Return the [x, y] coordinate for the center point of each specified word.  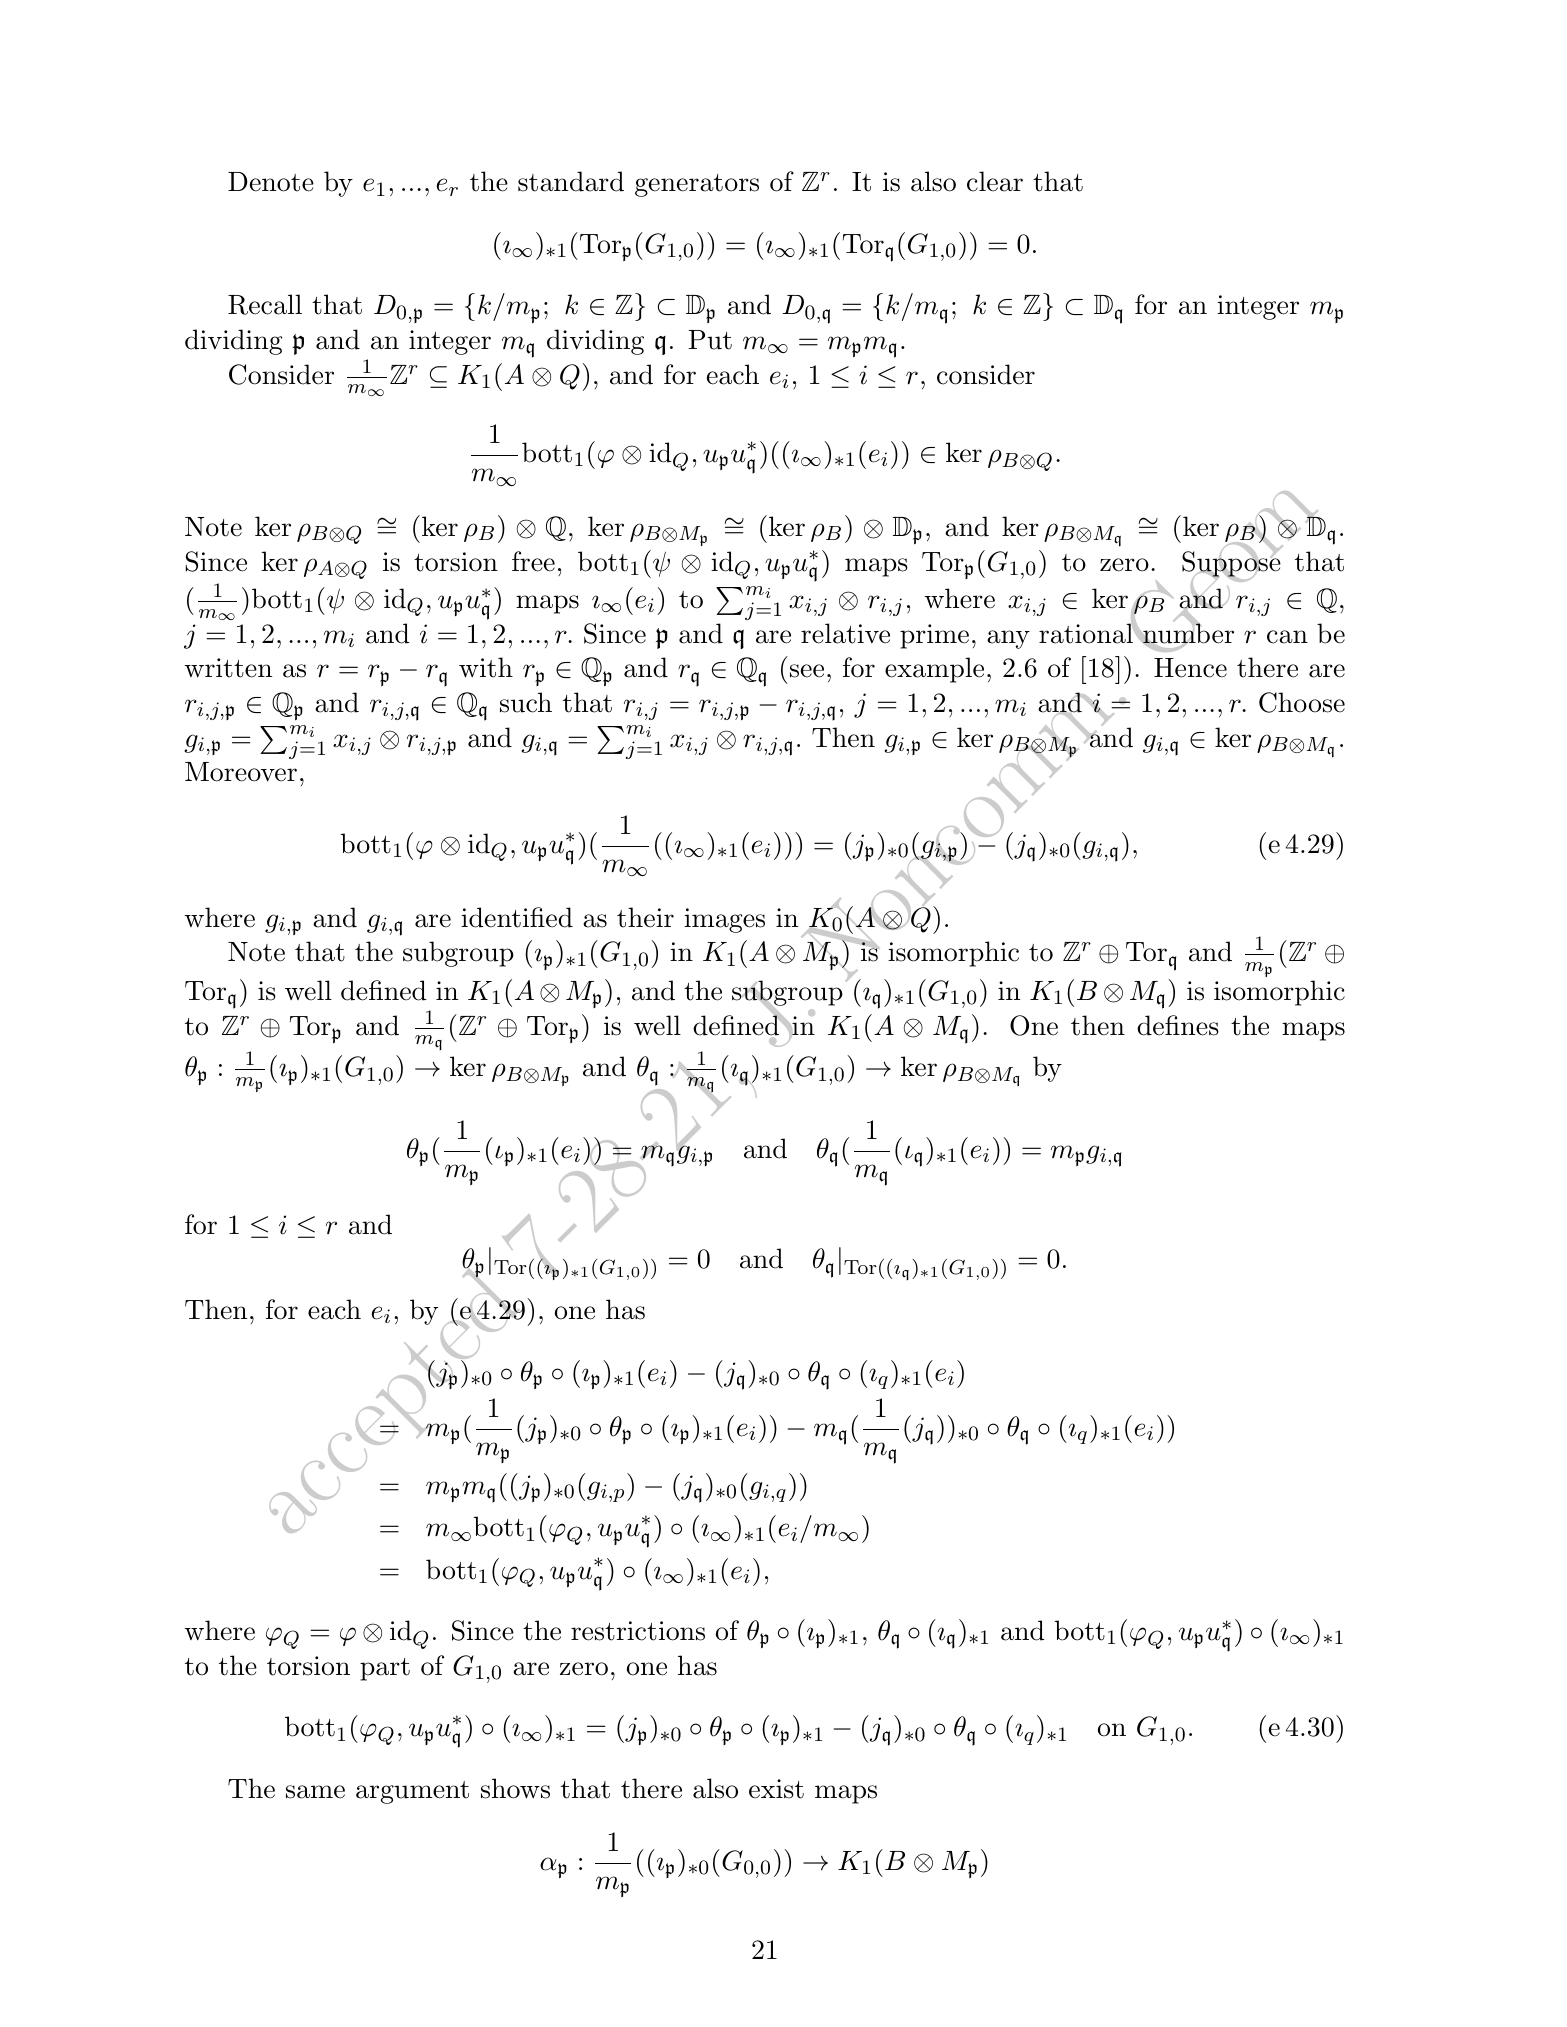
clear [995, 181]
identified [517, 917]
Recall [265, 304]
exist [776, 1789]
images [724, 920]
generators [697, 185]
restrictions [638, 1631]
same [315, 1792]
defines [1178, 1025]
